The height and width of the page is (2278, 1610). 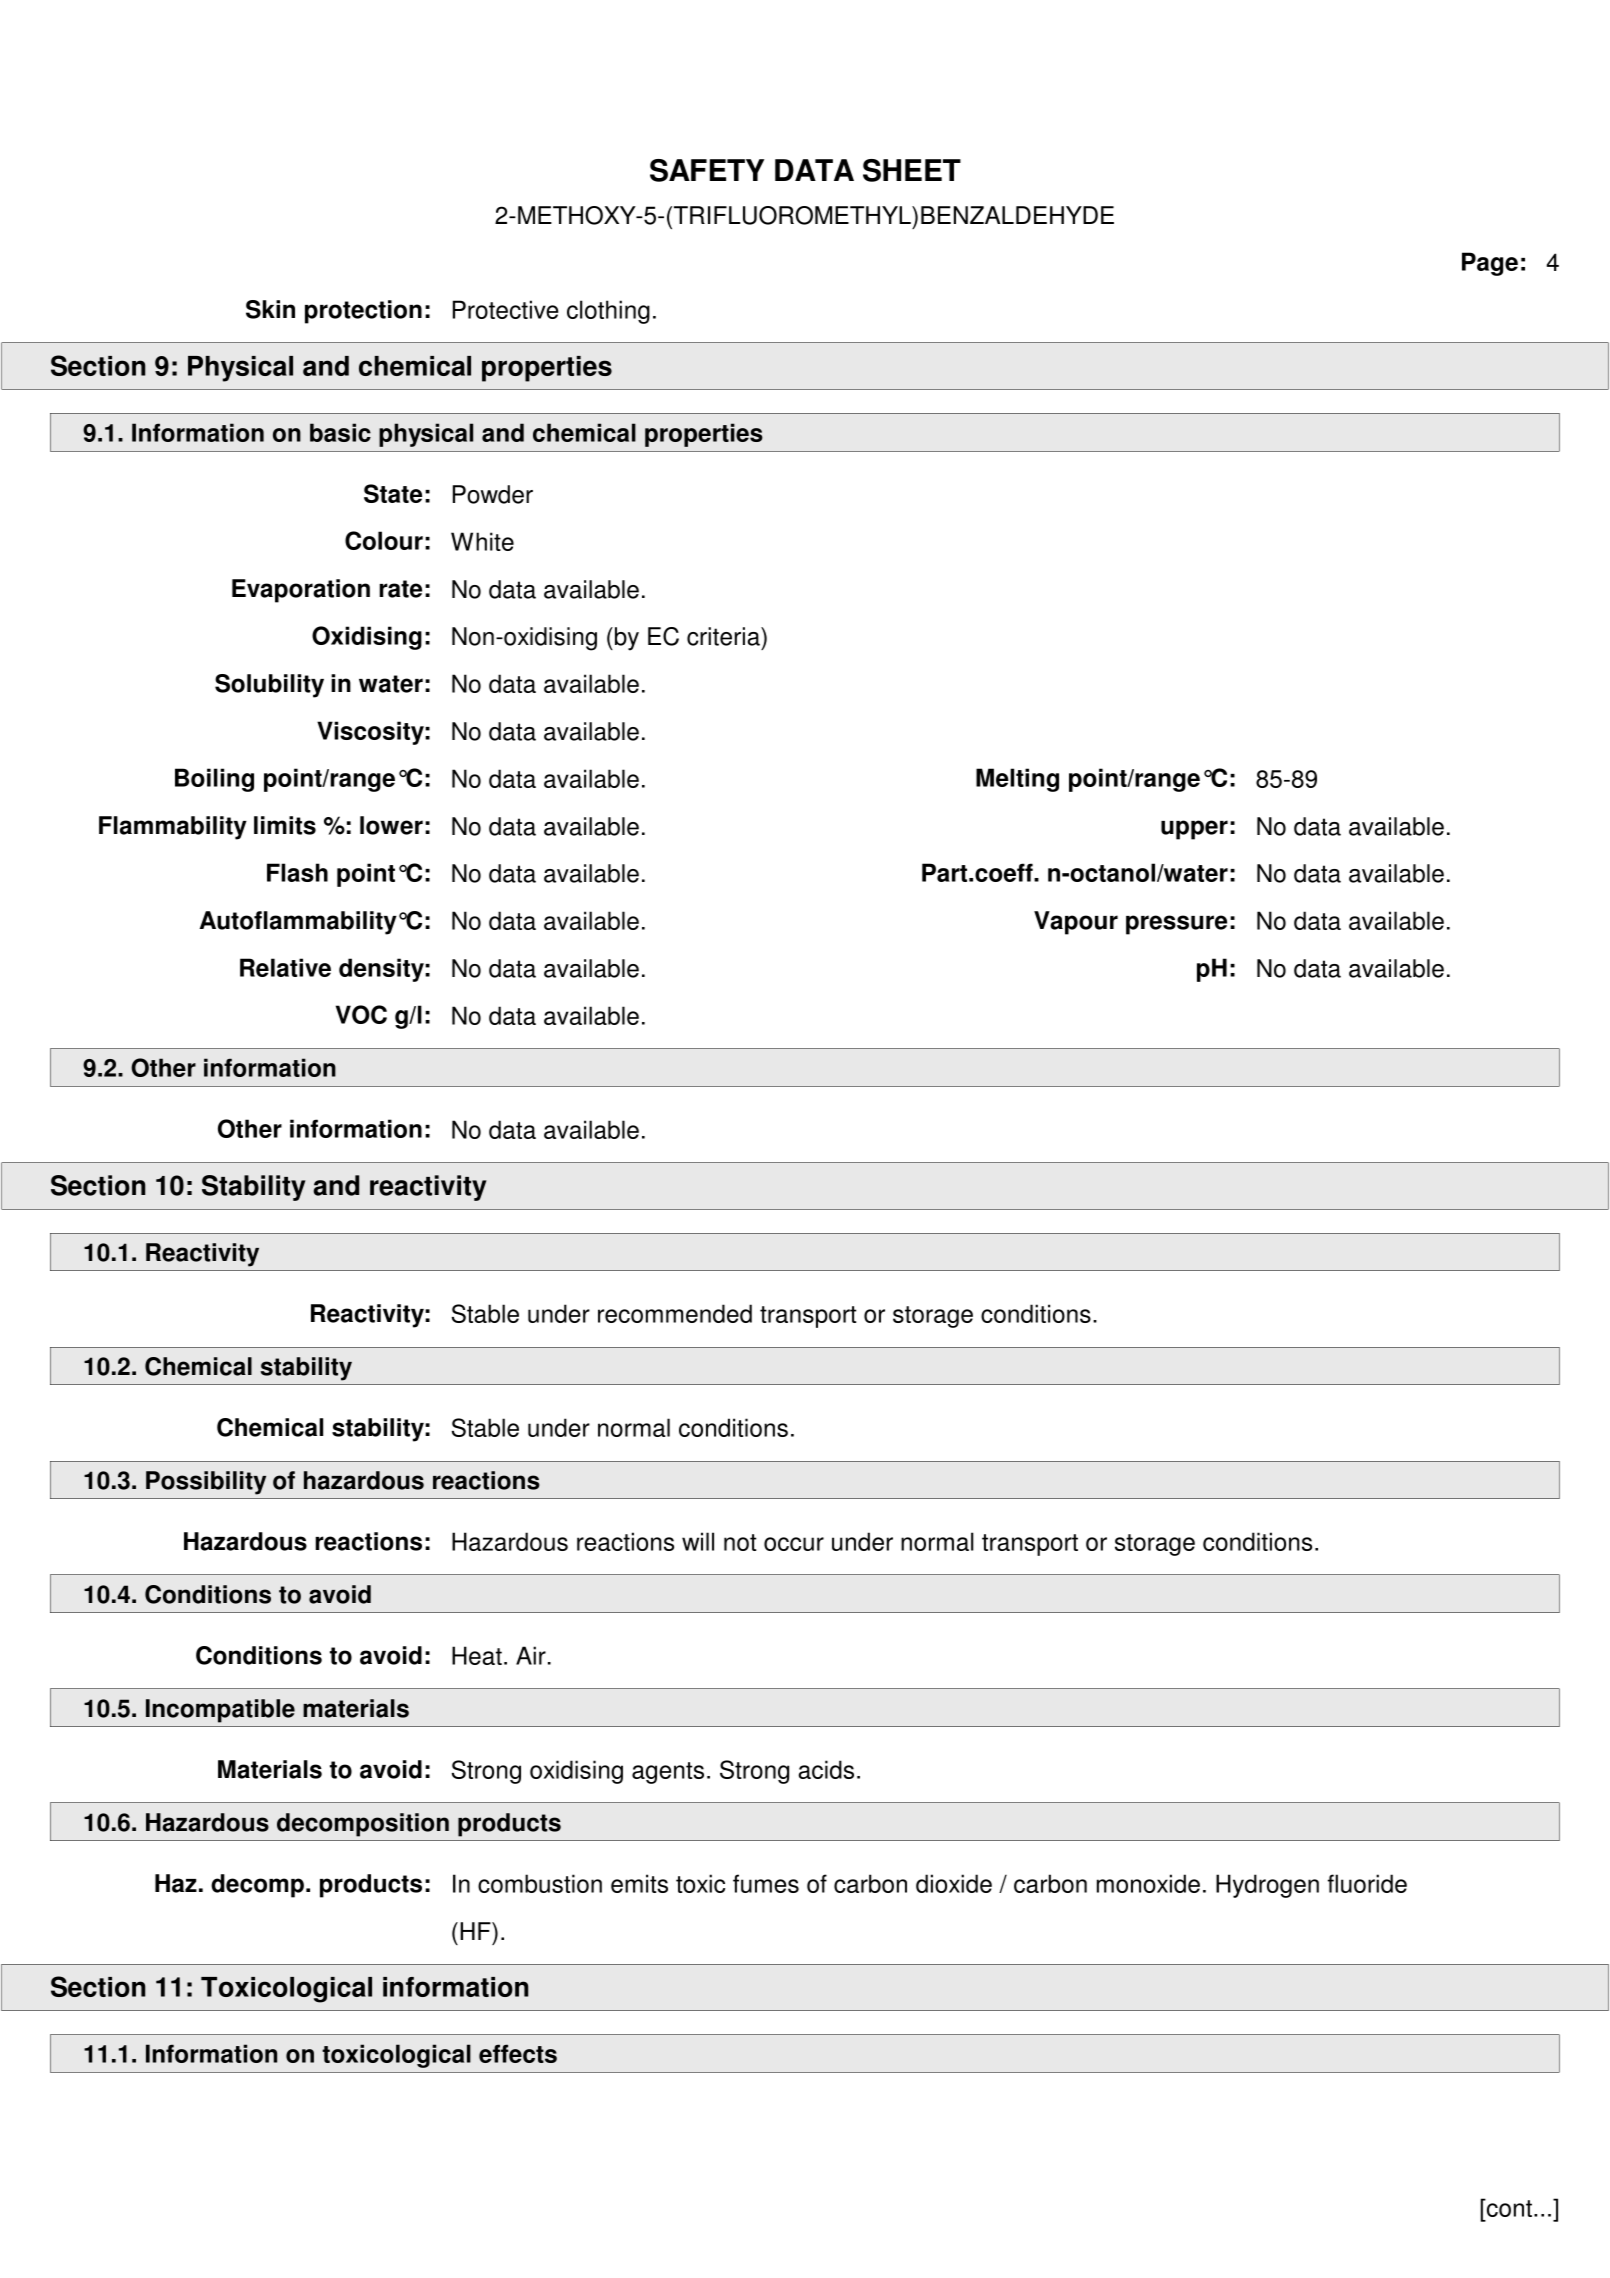 What do you see at coordinates (1490, 264) in the page?
I see `Page` at bounding box center [1490, 264].
